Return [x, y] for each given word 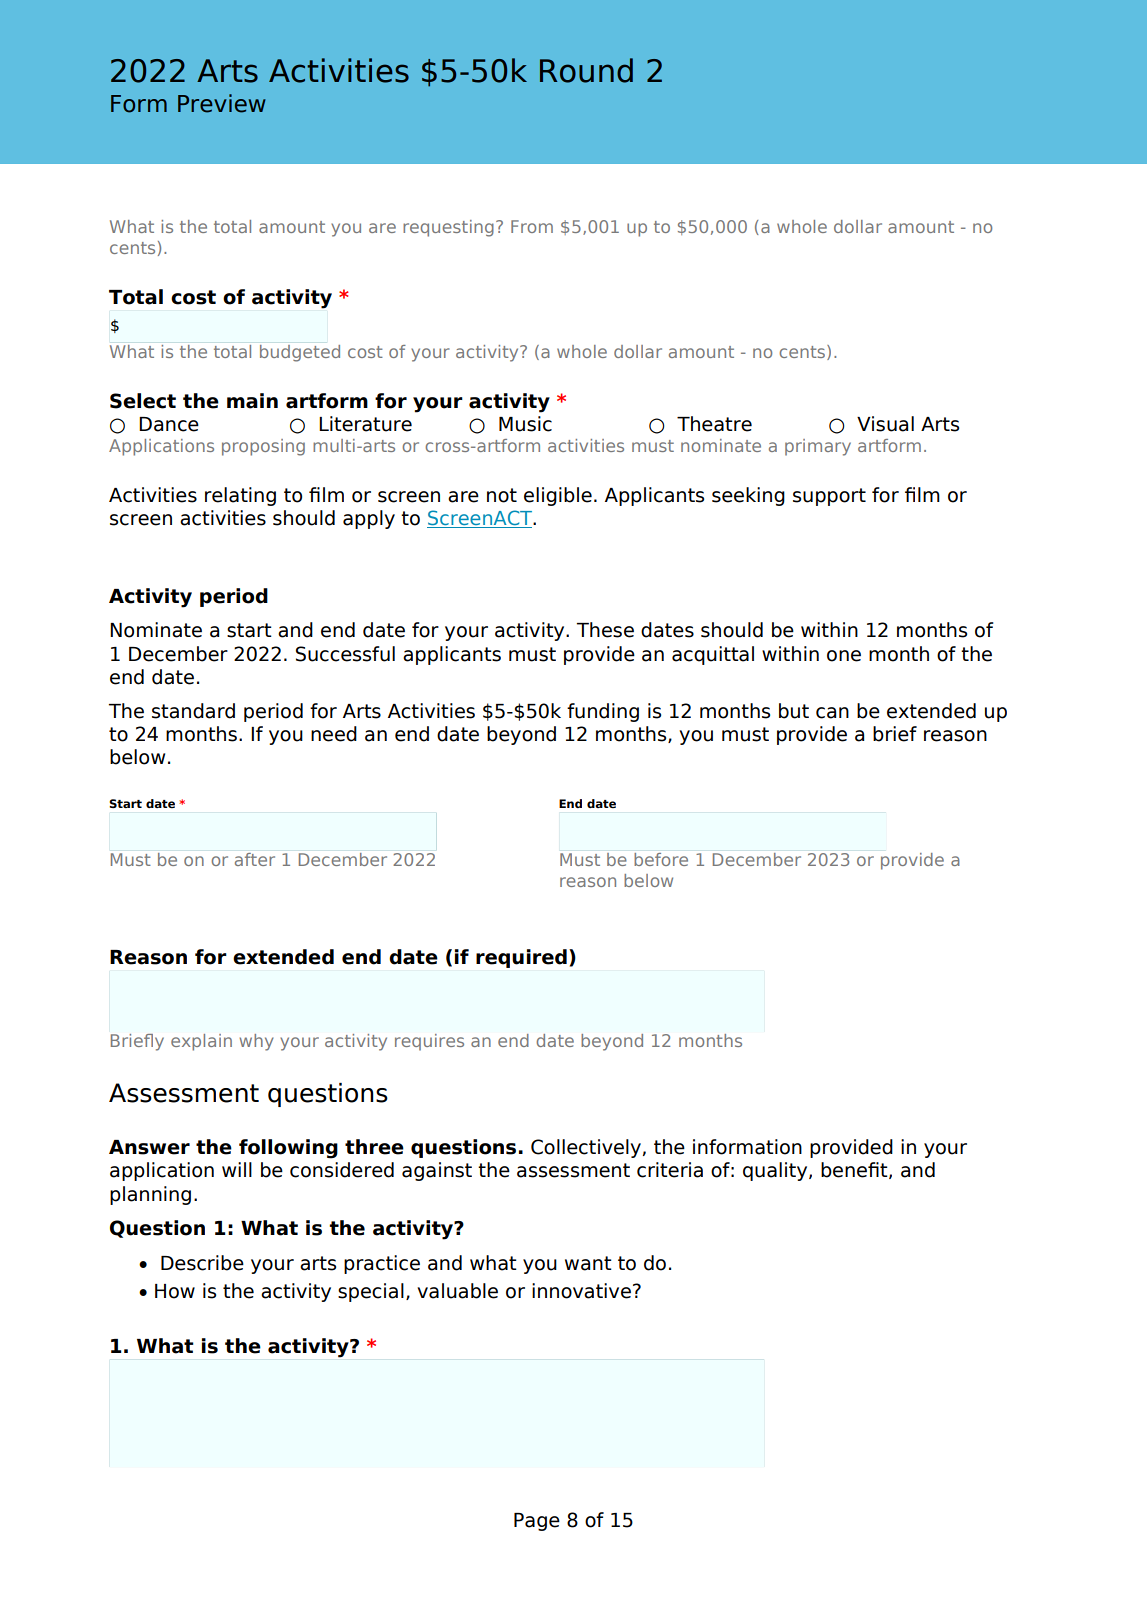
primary [818, 447]
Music [525, 424]
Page [537, 1522]
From [532, 226]
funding [603, 712]
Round [586, 70]
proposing [263, 447]
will [237, 1169]
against [437, 1171]
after [255, 859]
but [794, 711]
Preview [222, 103]
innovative [581, 1291]
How [175, 1291]
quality [776, 1171]
